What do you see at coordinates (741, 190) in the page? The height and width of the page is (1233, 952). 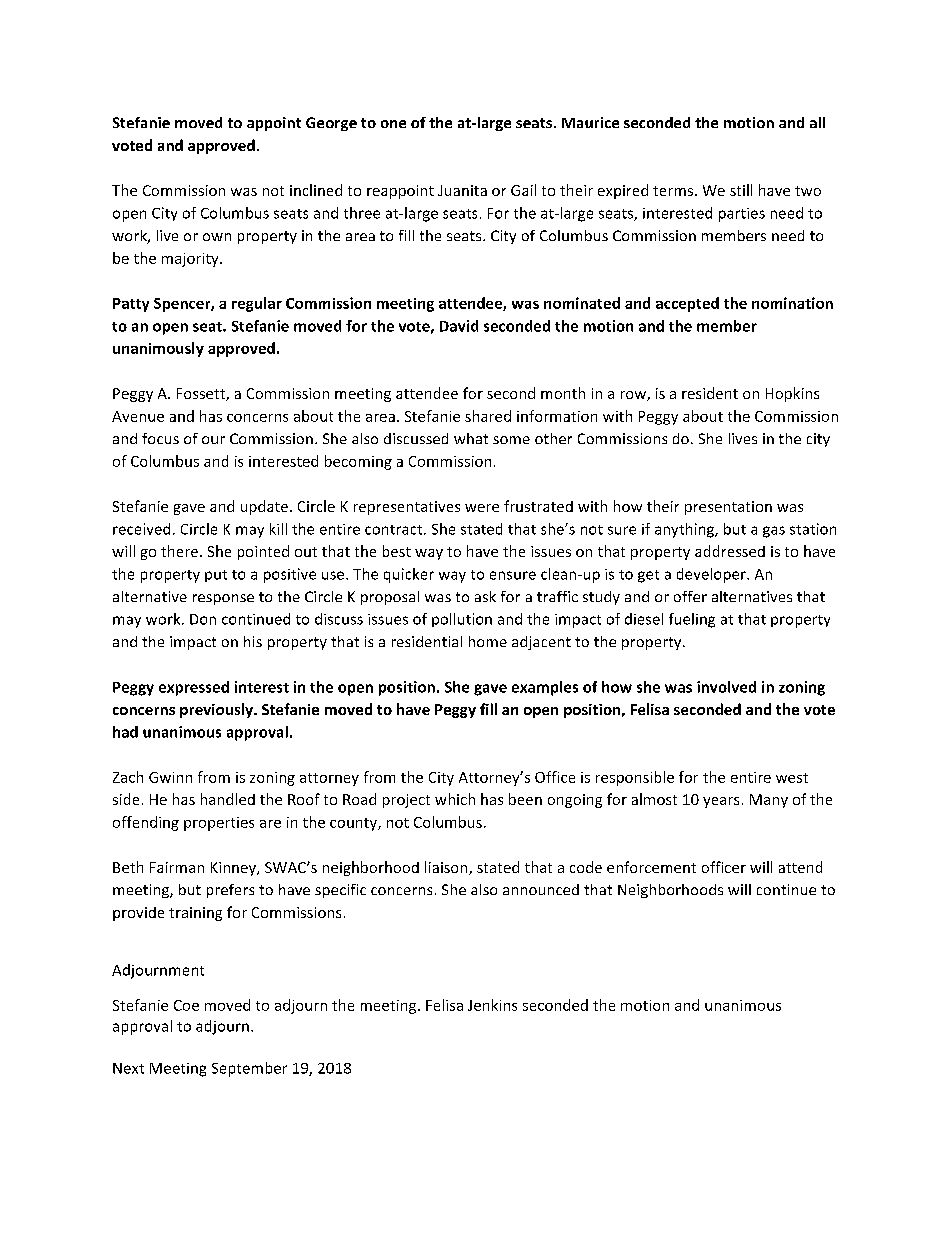 I see `still` at bounding box center [741, 190].
